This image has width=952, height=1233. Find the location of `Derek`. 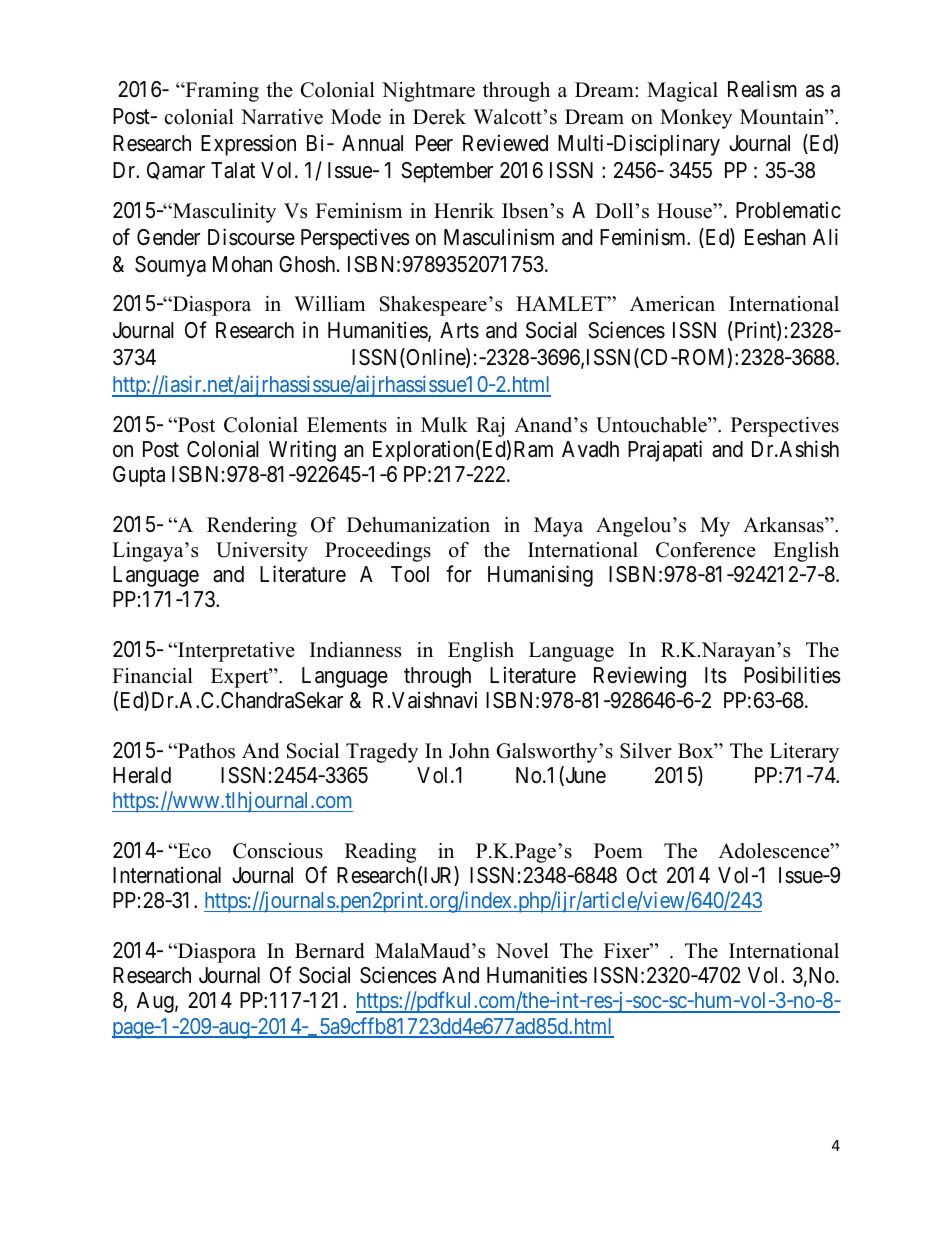

Derek is located at coordinates (439, 117).
